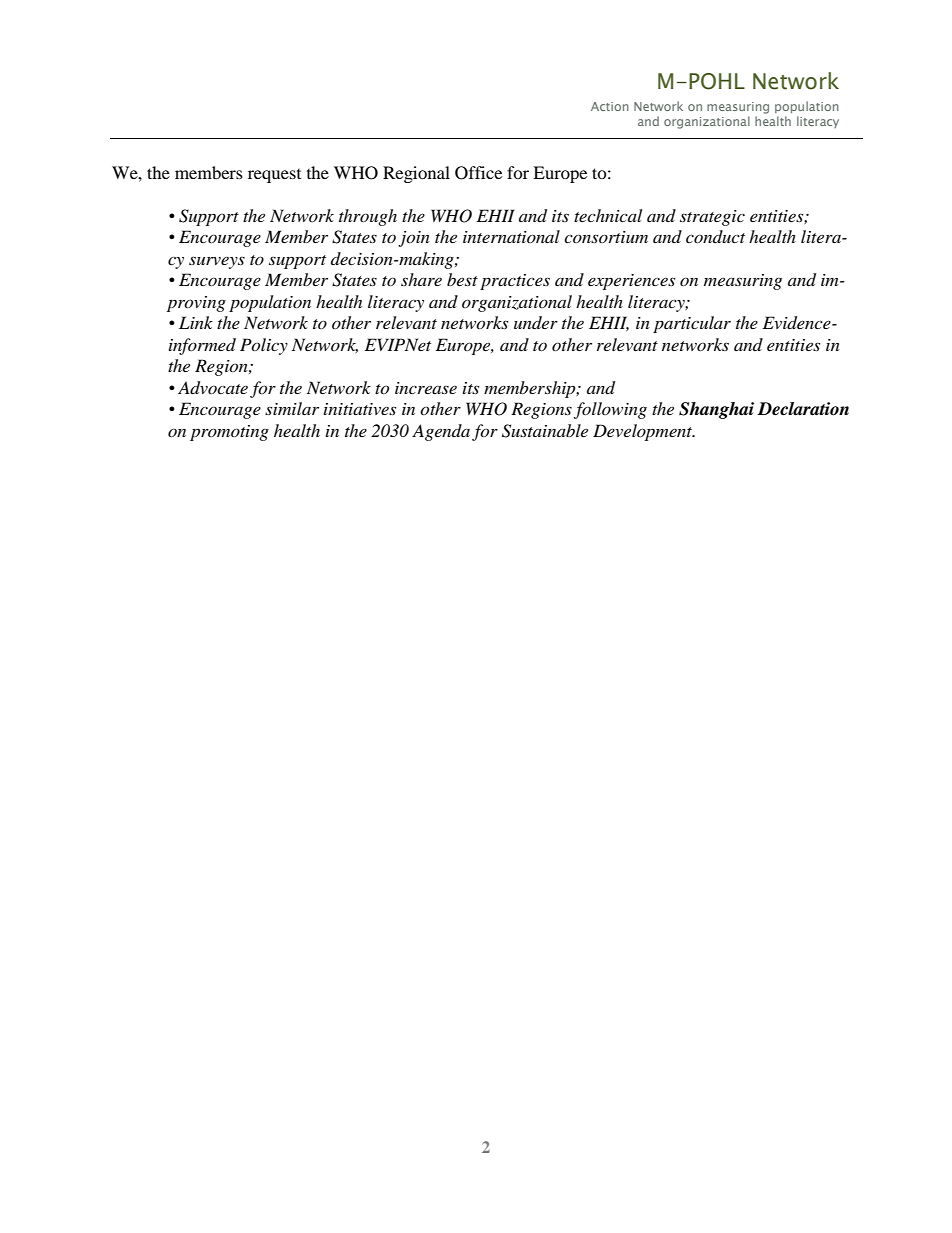 Image resolution: width=952 pixels, height=1233 pixels. What do you see at coordinates (545, 431) in the page?
I see `Sustainable` at bounding box center [545, 431].
